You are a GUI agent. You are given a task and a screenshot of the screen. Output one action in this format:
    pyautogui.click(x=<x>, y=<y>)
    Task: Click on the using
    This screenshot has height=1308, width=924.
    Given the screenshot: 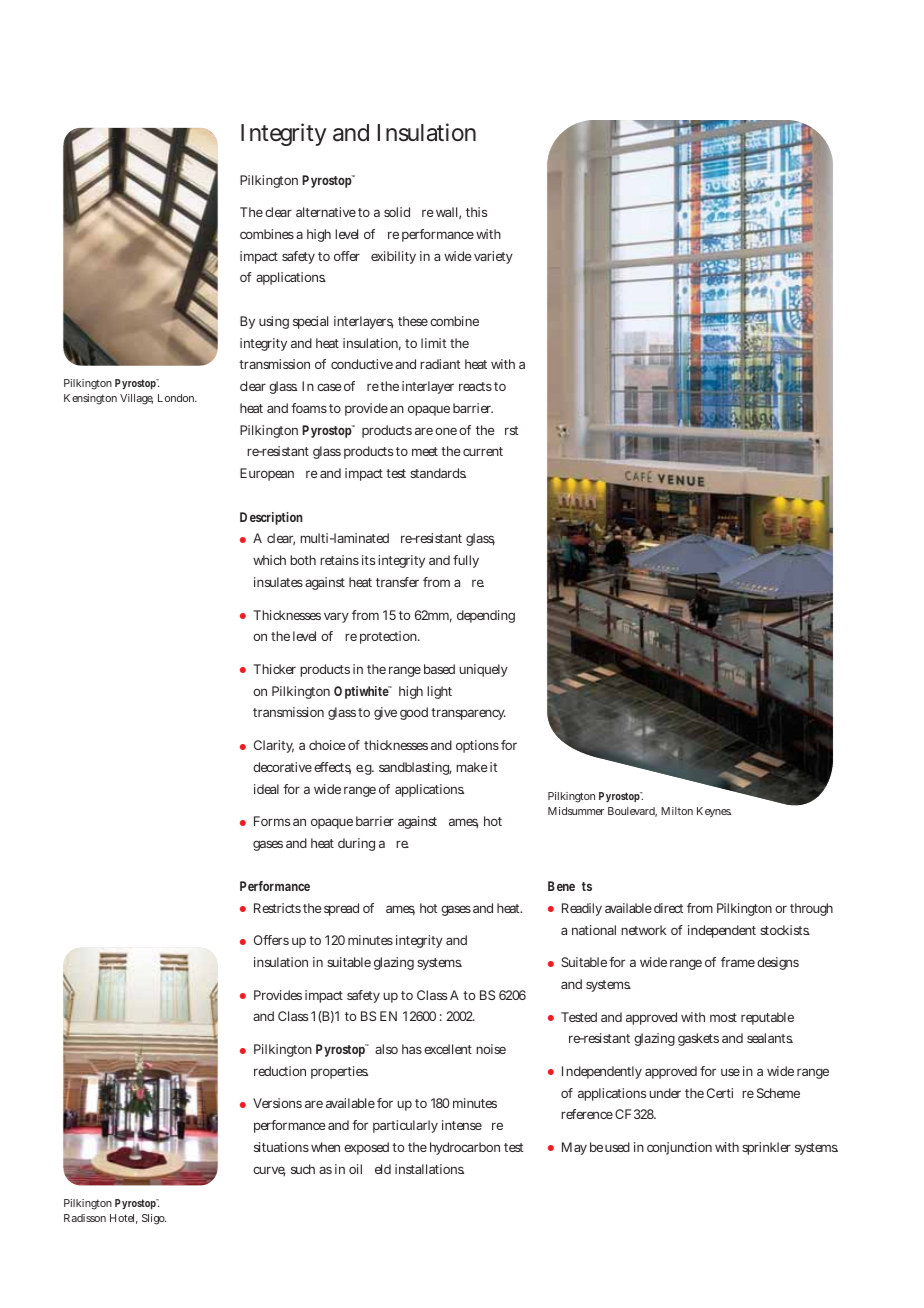 What is the action you would take?
    pyautogui.click(x=274, y=322)
